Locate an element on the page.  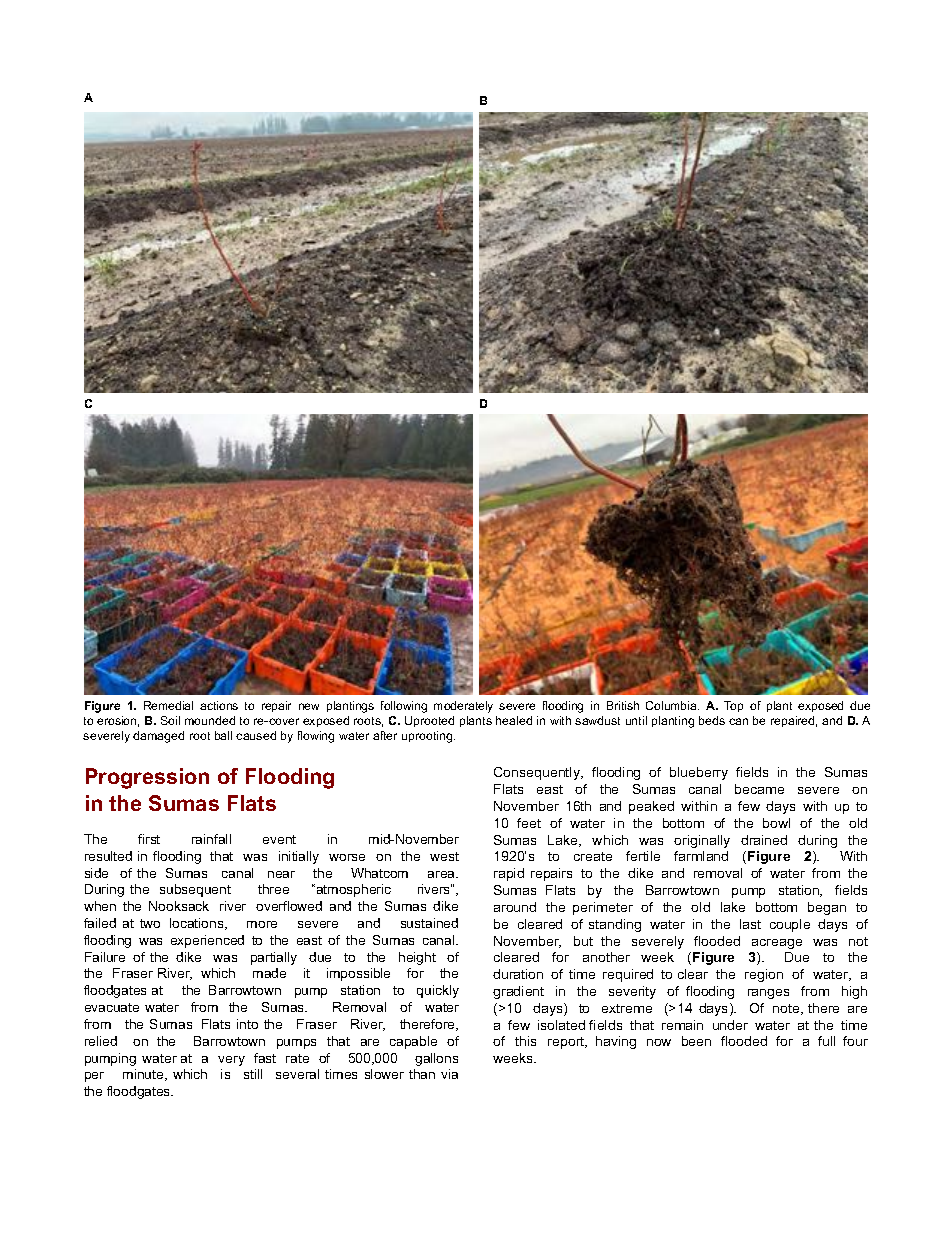
very is located at coordinates (231, 1061).
